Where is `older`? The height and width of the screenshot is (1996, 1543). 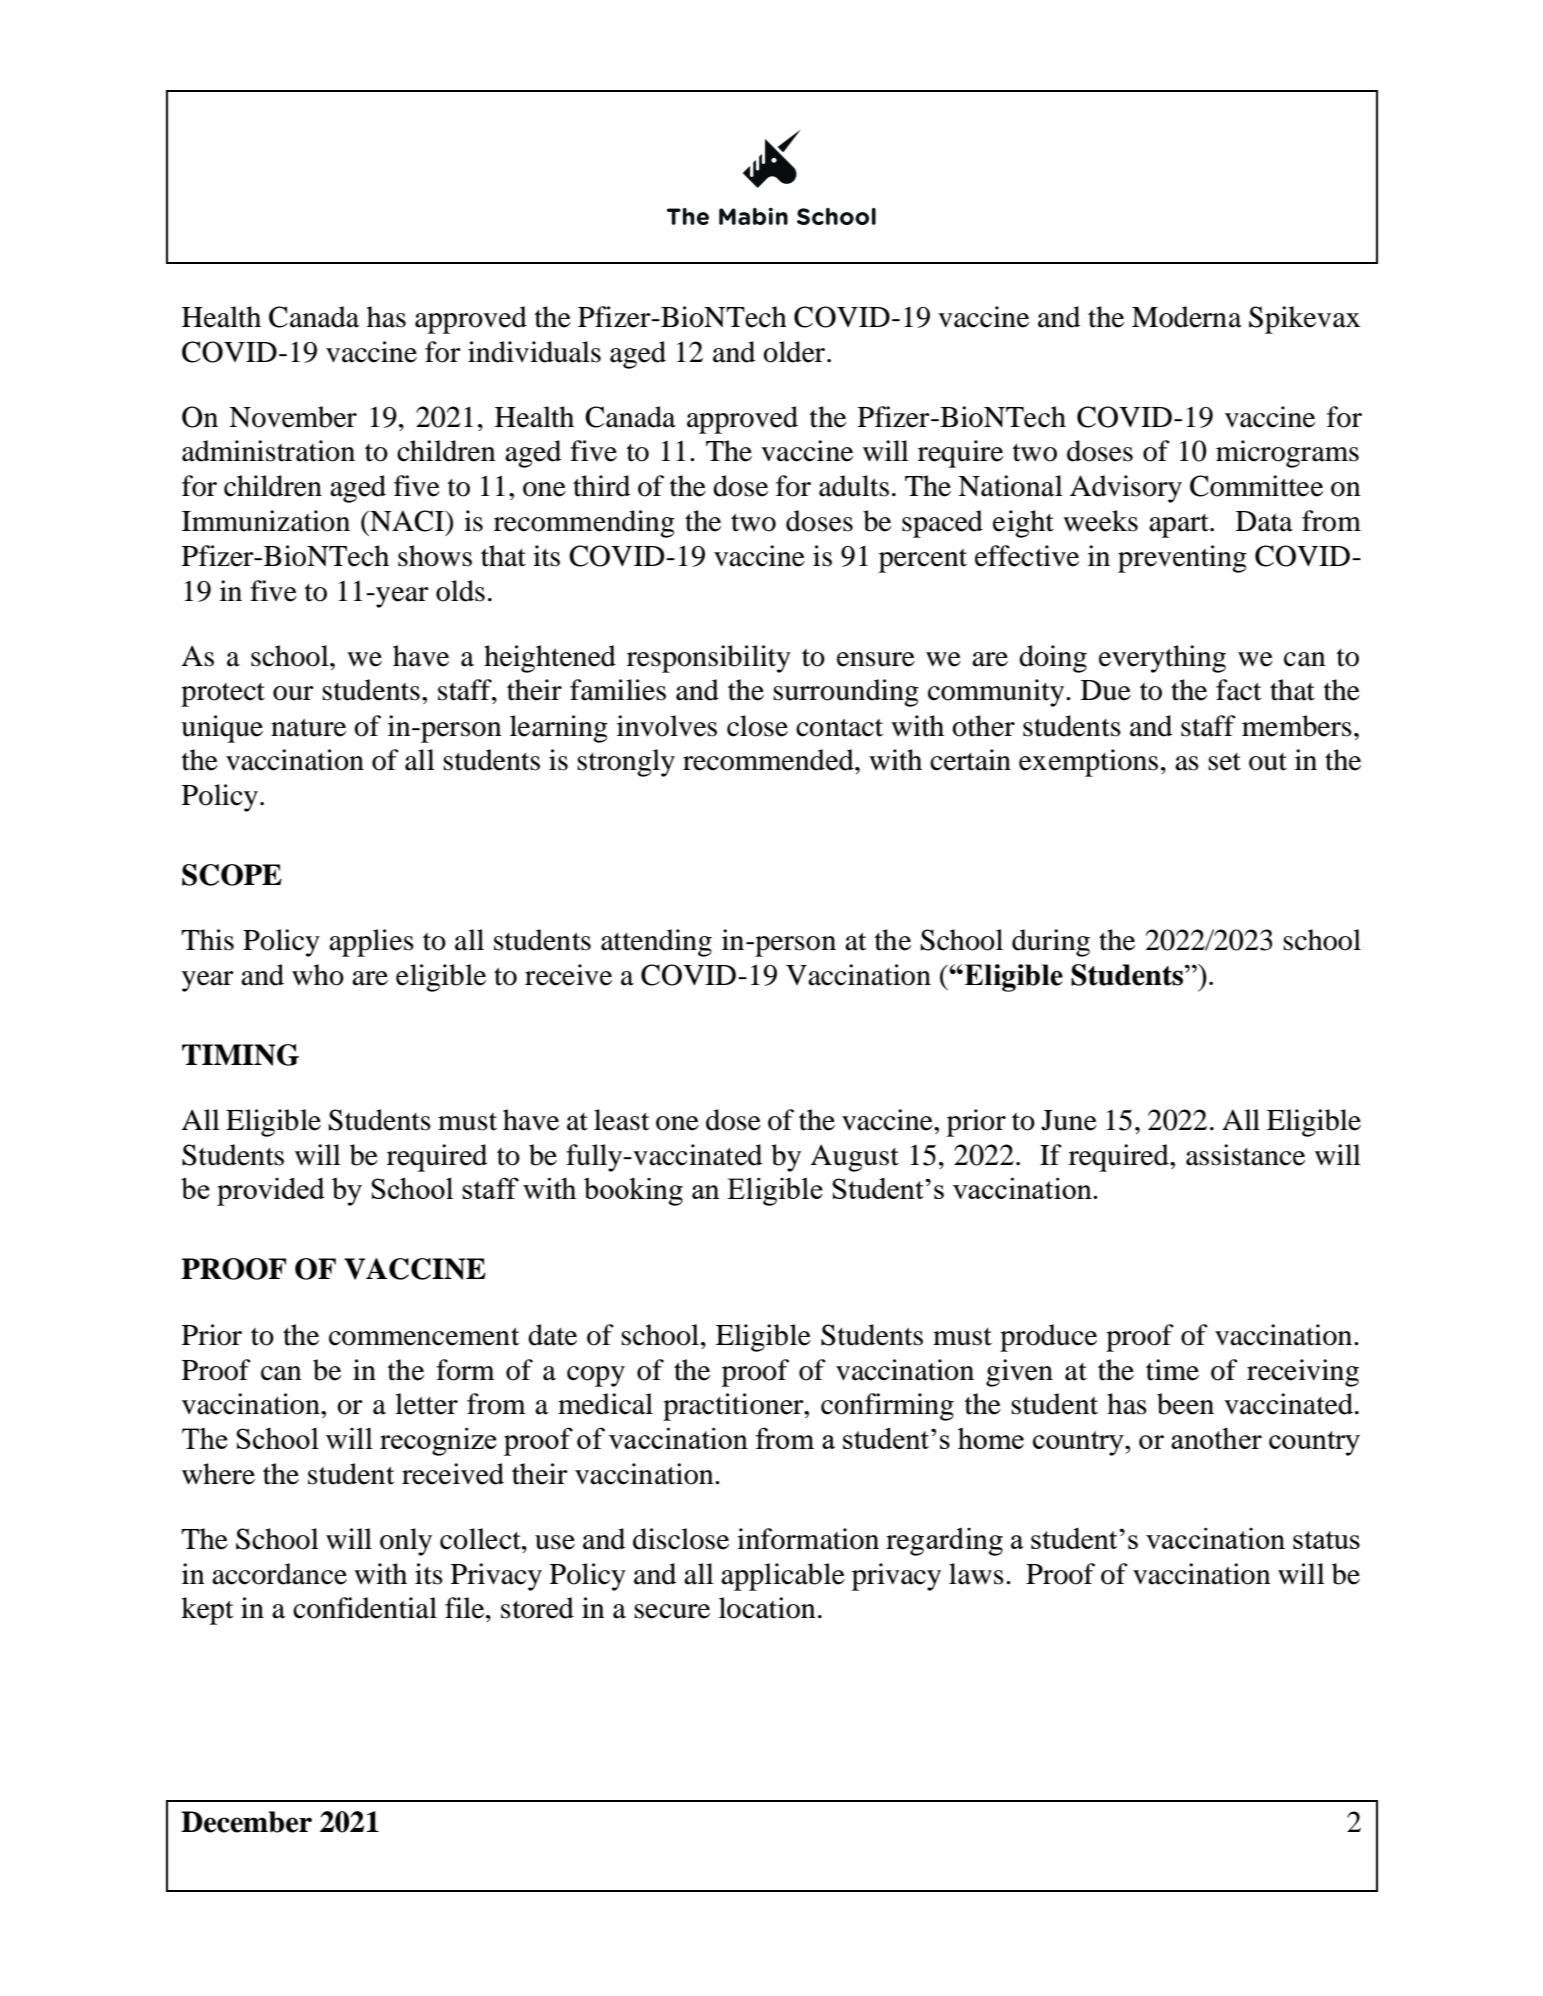 older is located at coordinates (795, 352).
